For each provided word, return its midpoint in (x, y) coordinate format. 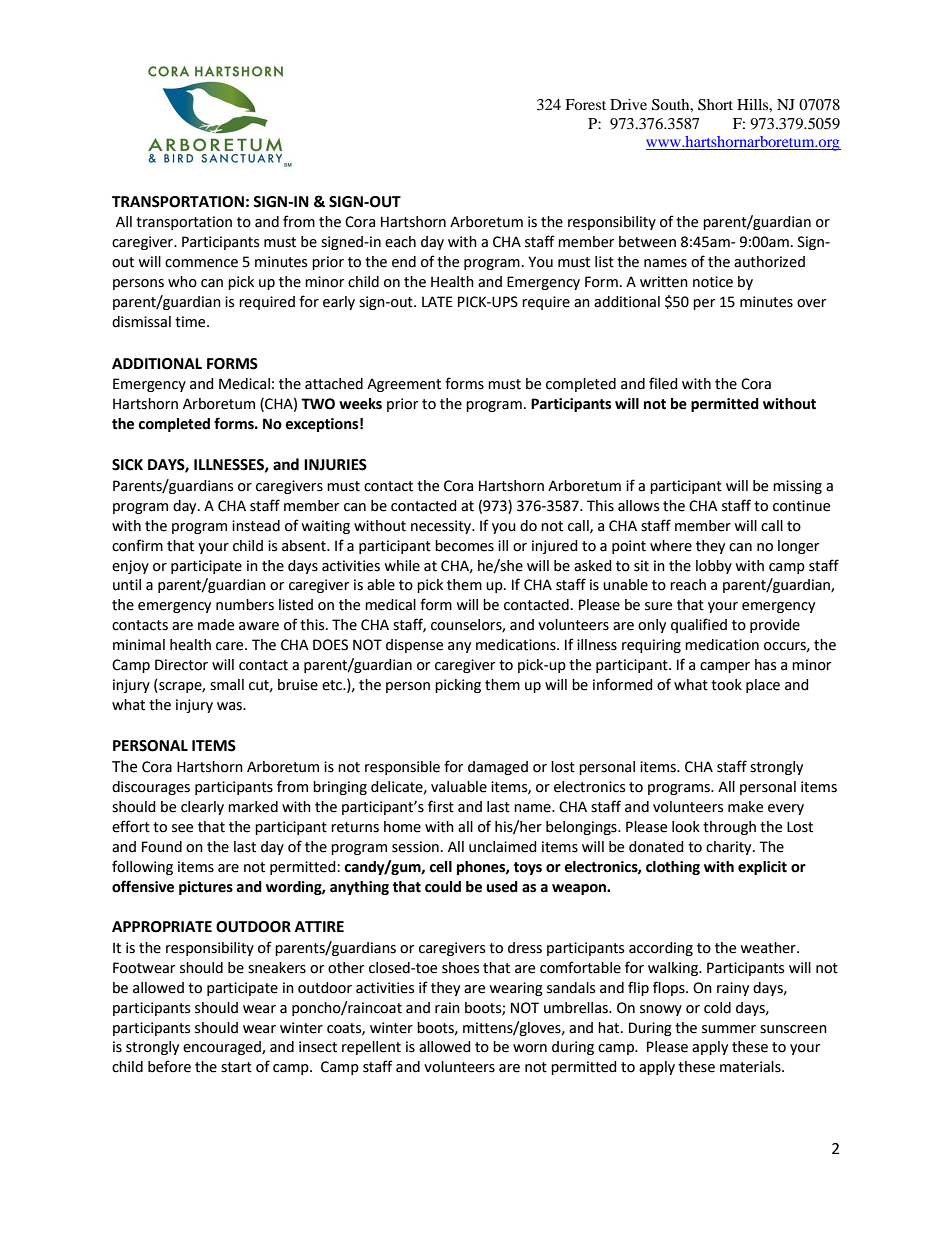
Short (715, 105)
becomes (464, 546)
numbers (245, 605)
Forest (585, 104)
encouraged (223, 1048)
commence (201, 263)
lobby (714, 567)
